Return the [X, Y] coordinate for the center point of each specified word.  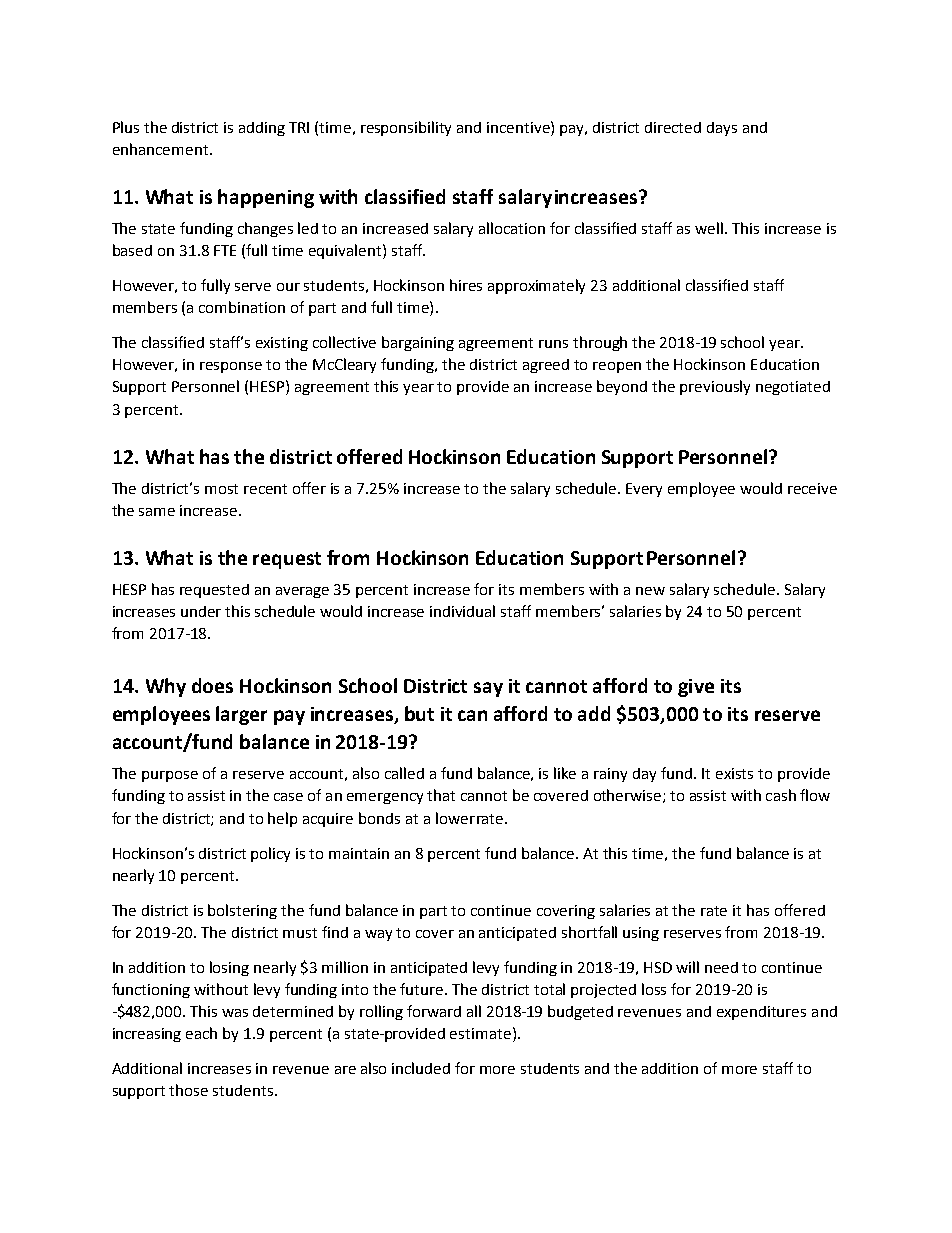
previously [715, 387]
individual [462, 611]
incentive [519, 127]
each [201, 1033]
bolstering [242, 911]
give [696, 688]
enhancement [160, 149]
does [212, 685]
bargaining [418, 343]
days [722, 129]
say [488, 689]
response [231, 367]
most [221, 489]
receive [812, 488]
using [641, 934]
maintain [359, 853]
